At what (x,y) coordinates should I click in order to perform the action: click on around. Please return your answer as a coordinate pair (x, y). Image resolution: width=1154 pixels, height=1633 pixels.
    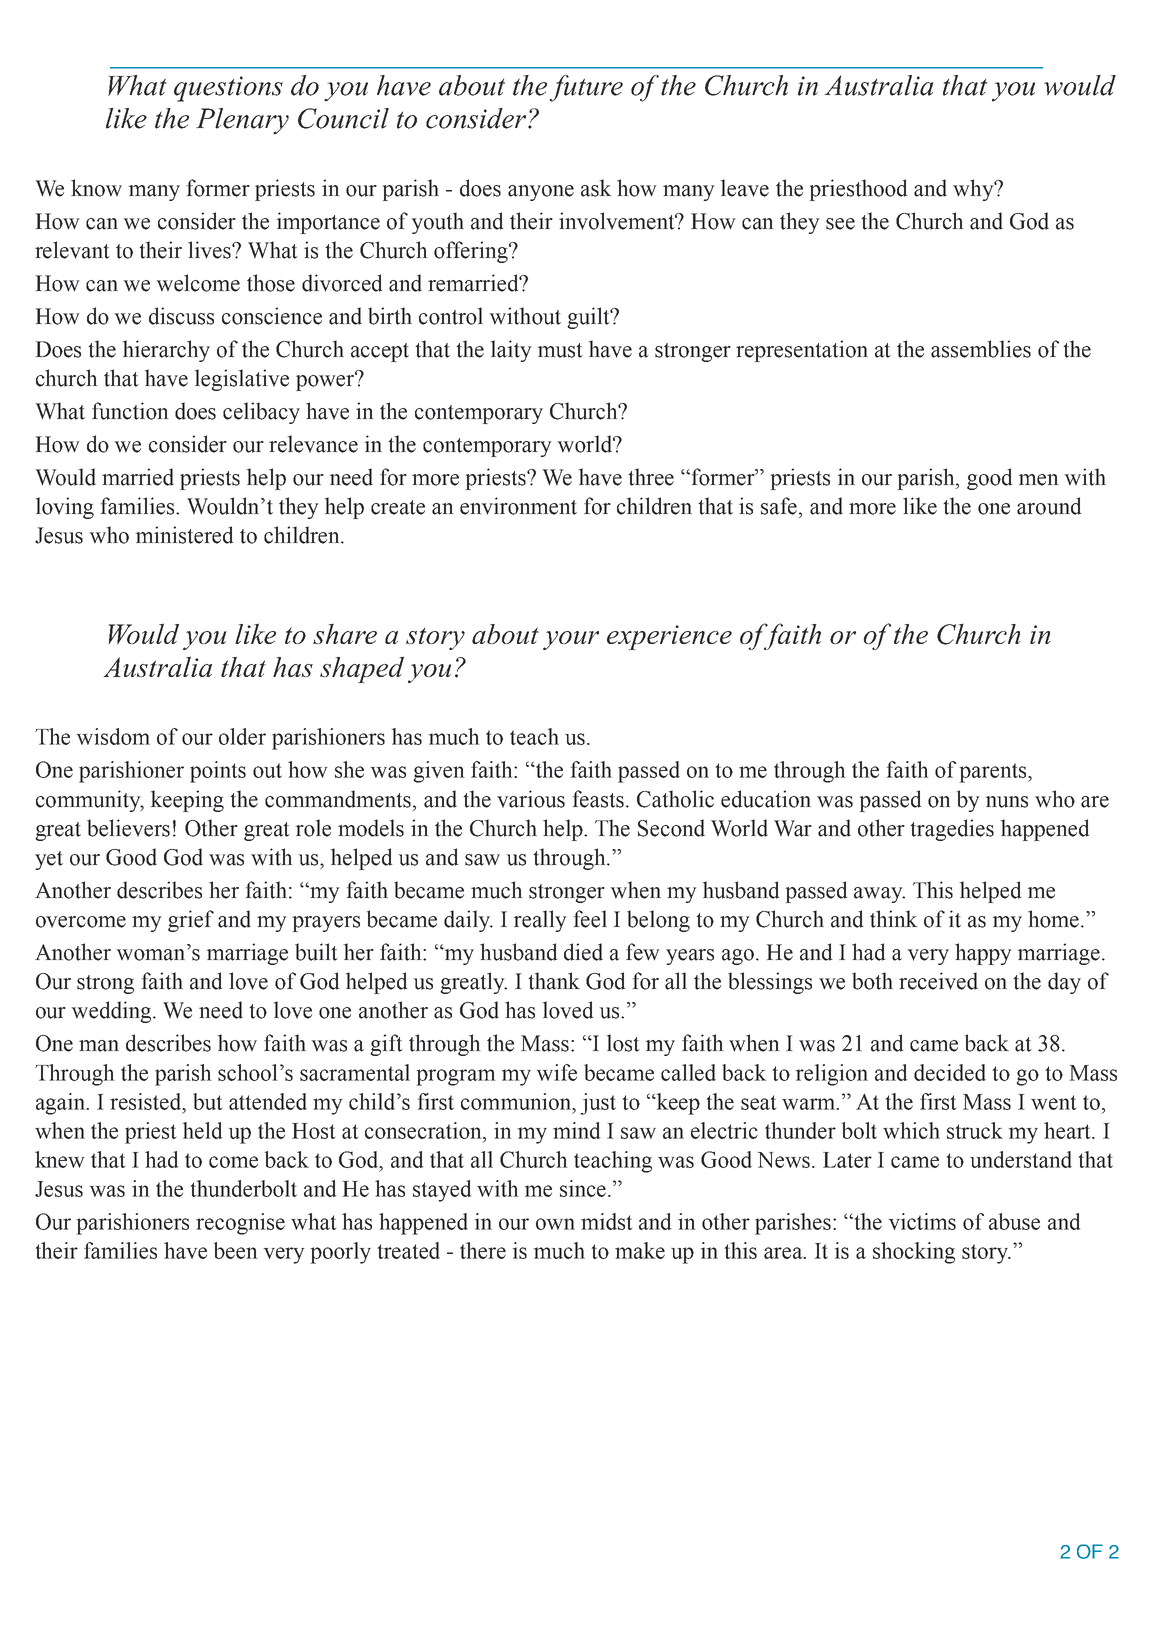
    Looking at the image, I should click on (1049, 506).
